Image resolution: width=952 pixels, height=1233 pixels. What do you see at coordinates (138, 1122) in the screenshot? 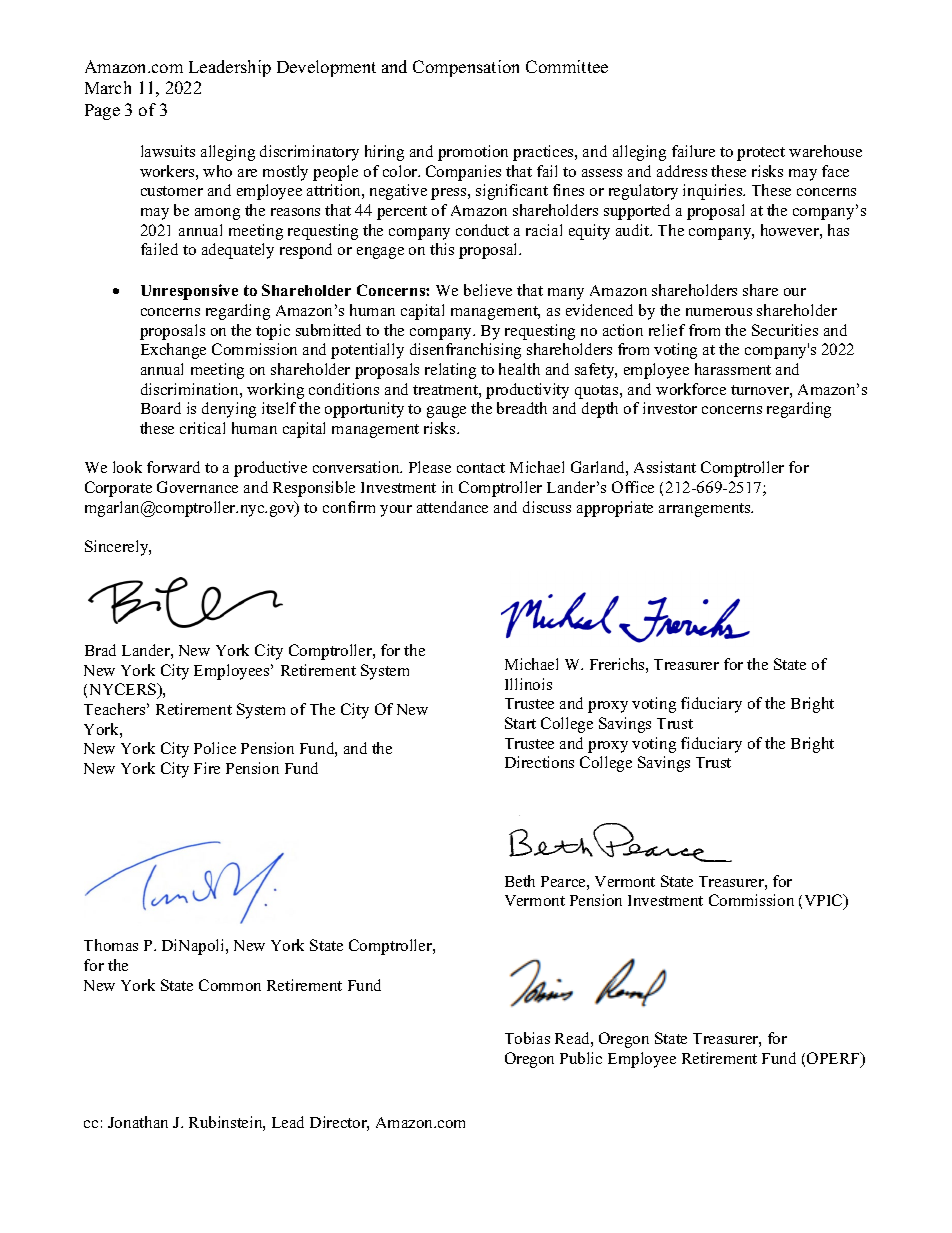
I see `Jonathan` at bounding box center [138, 1122].
